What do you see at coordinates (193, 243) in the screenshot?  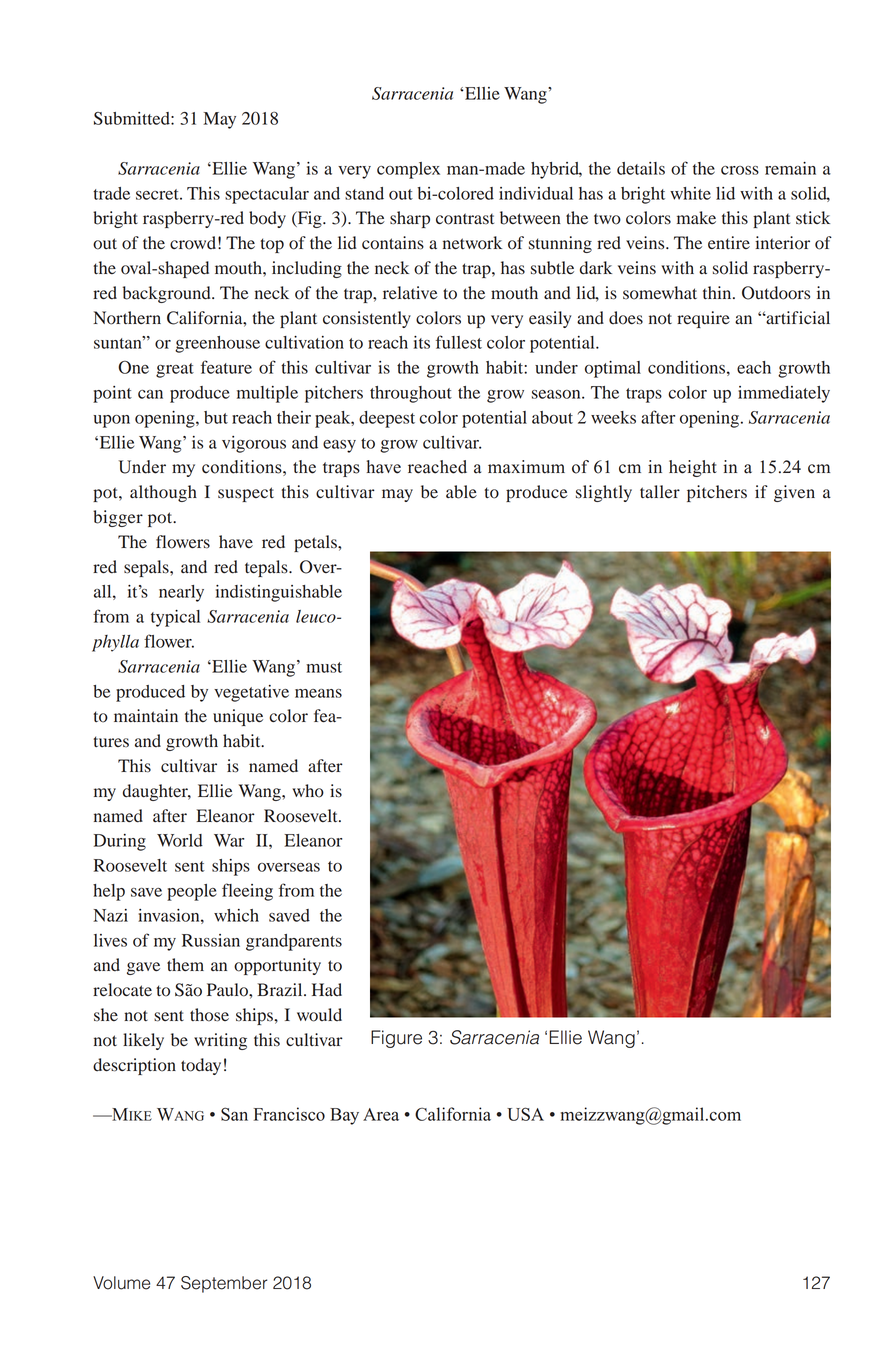 I see `crowd` at bounding box center [193, 243].
